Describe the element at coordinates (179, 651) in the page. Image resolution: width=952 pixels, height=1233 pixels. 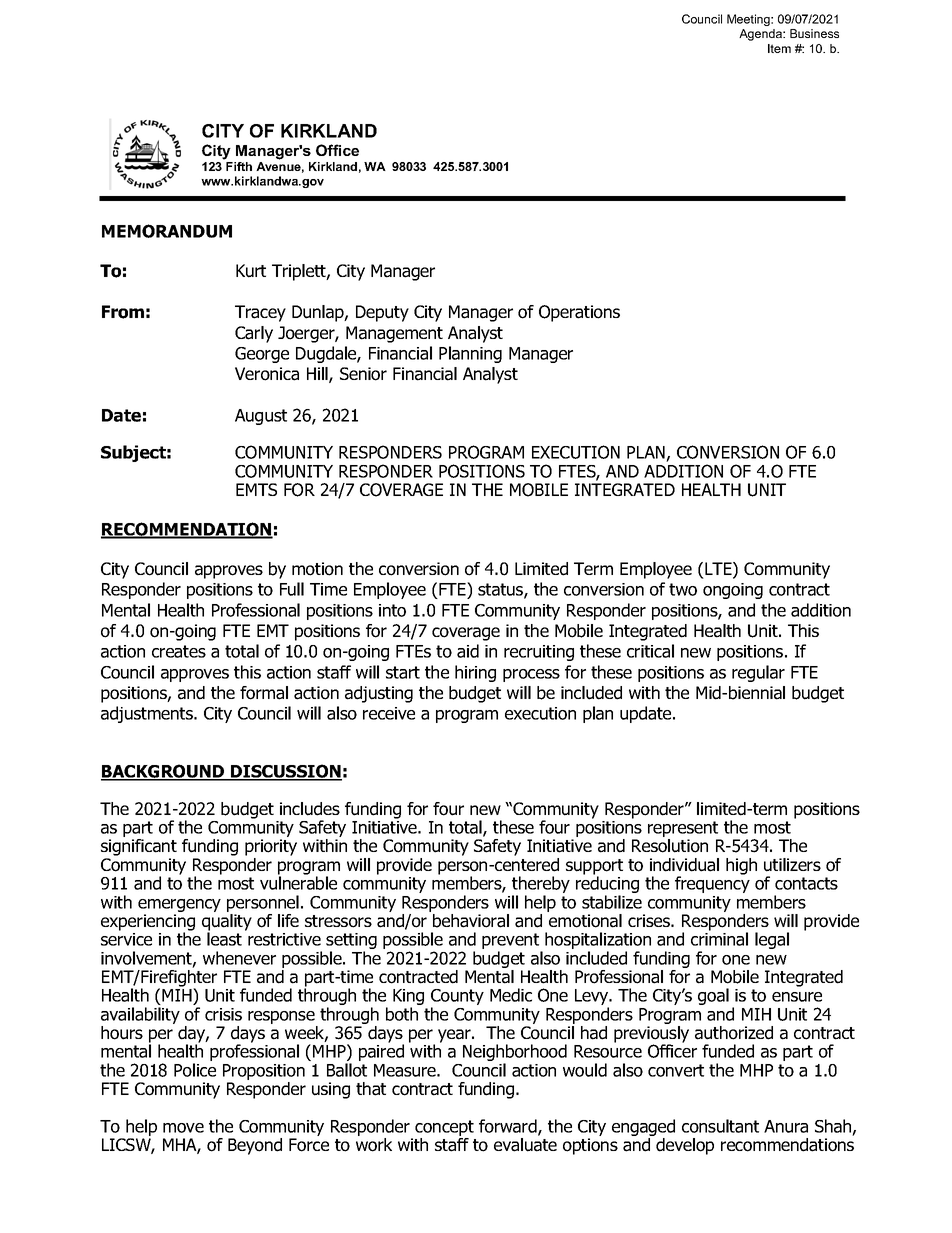
I see `creates` at that location.
